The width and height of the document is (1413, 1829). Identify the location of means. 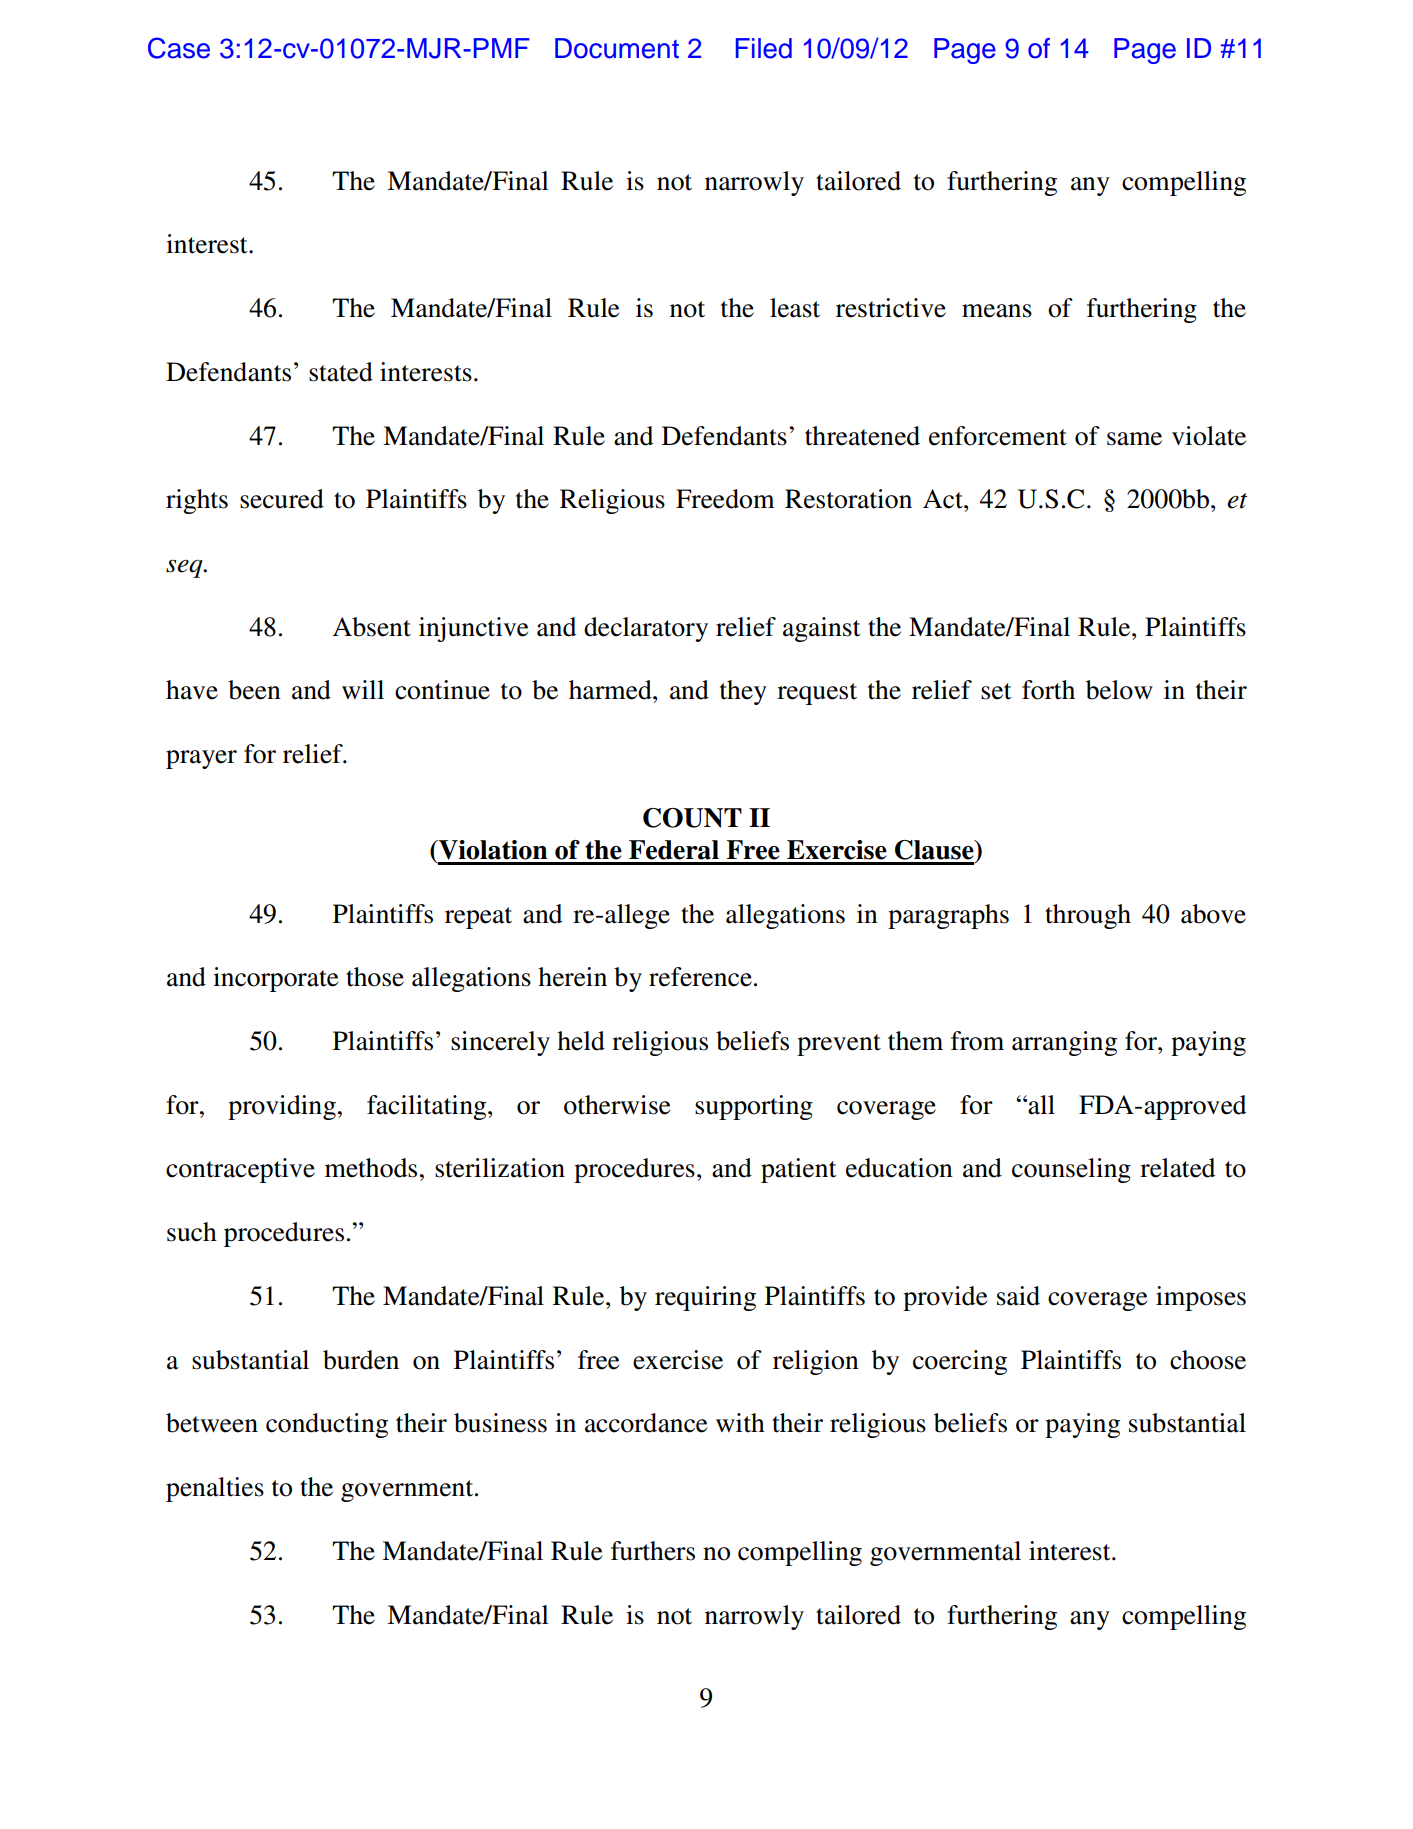
(997, 311).
